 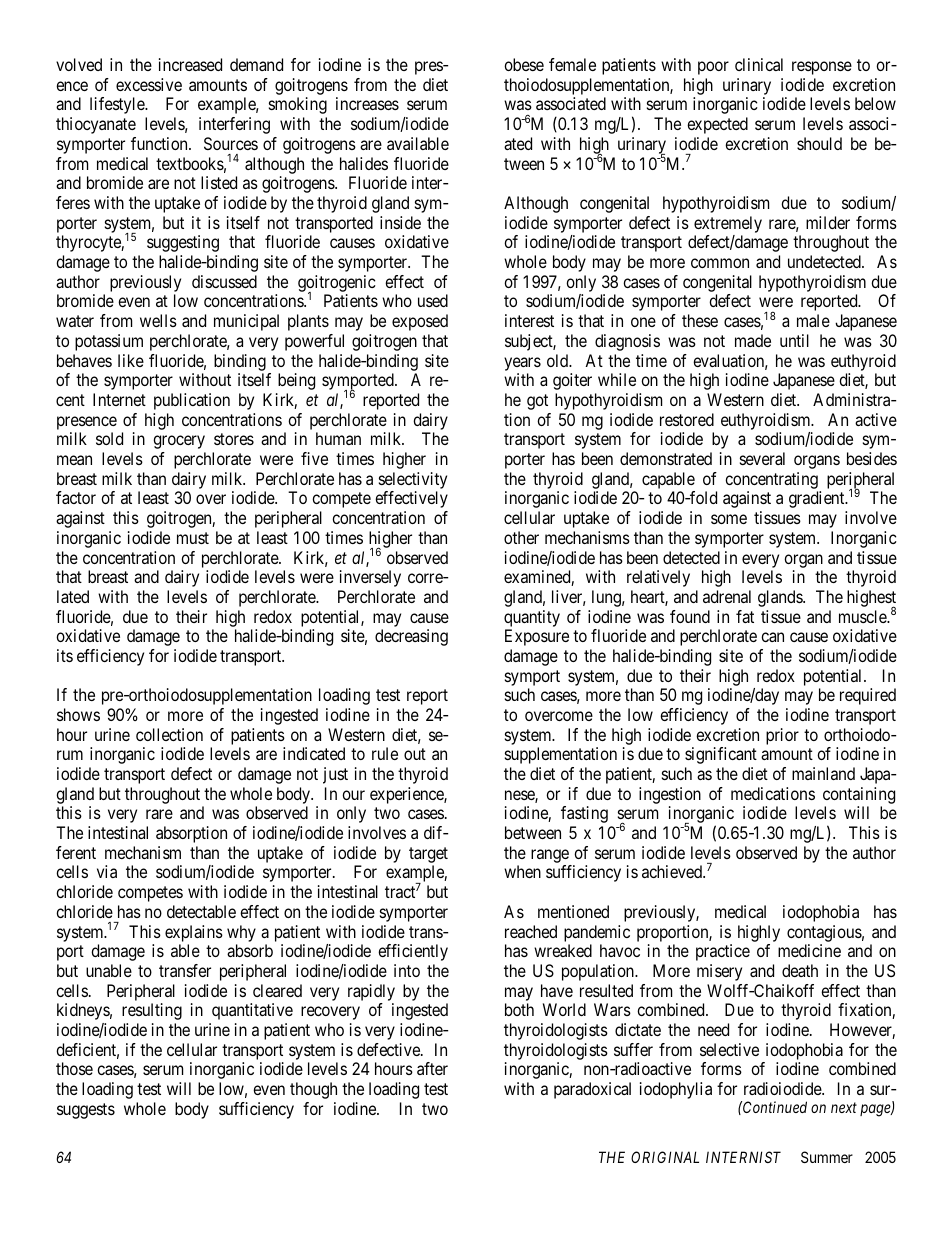 I want to click on clinical, so click(x=759, y=64).
